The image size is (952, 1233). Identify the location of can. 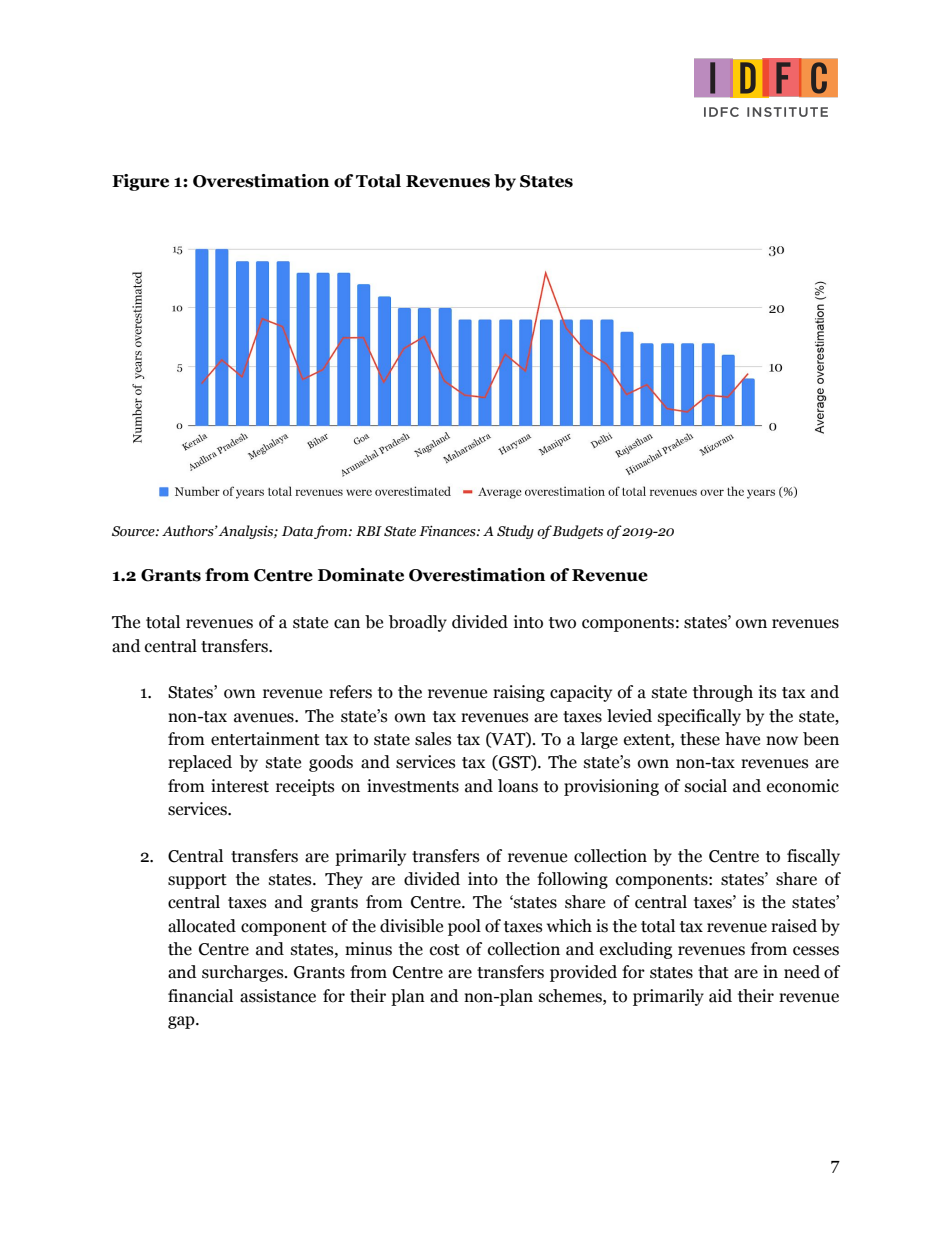
(347, 624).
